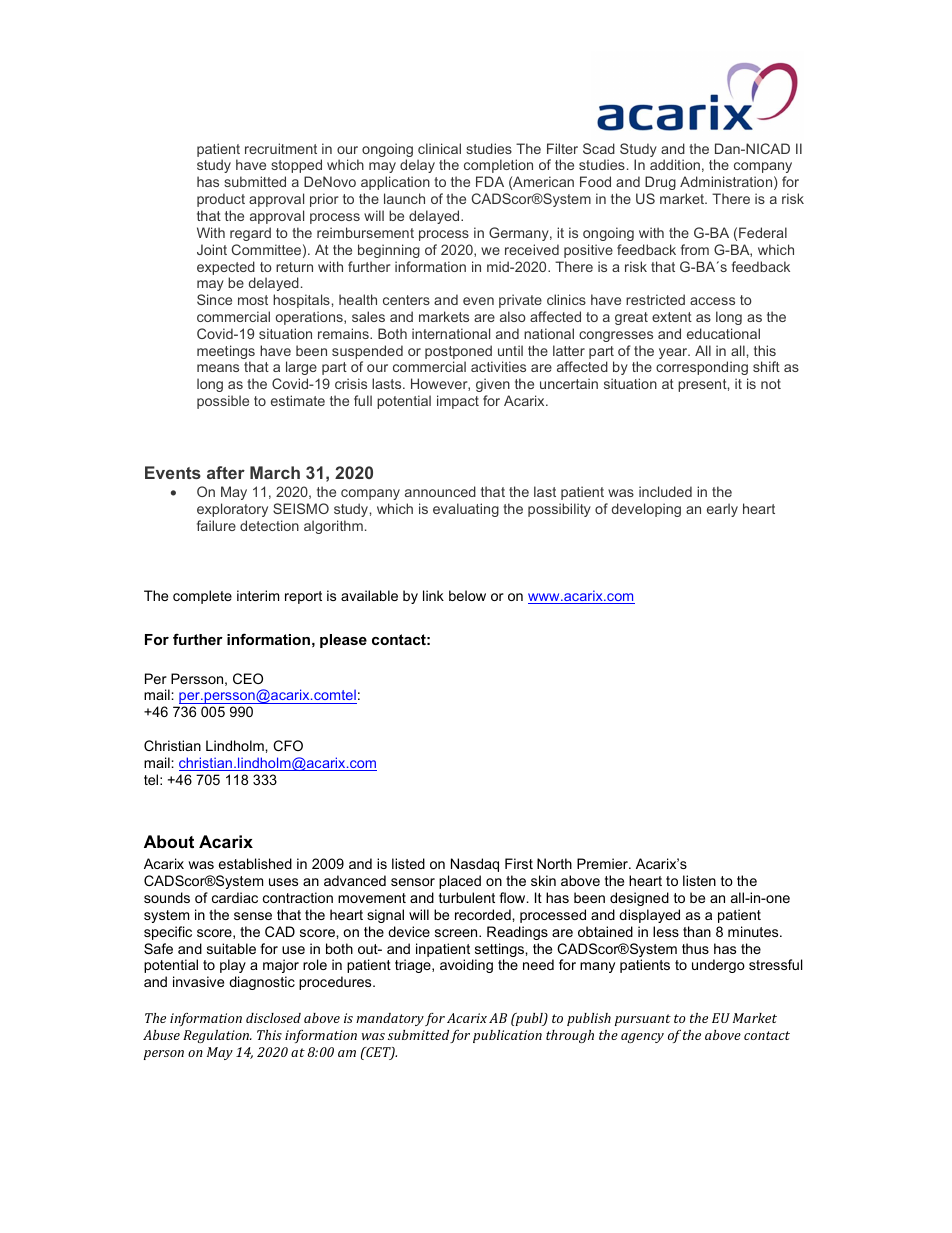 This screenshot has height=1233, width=952. What do you see at coordinates (258, 595) in the screenshot?
I see `interim` at bounding box center [258, 595].
